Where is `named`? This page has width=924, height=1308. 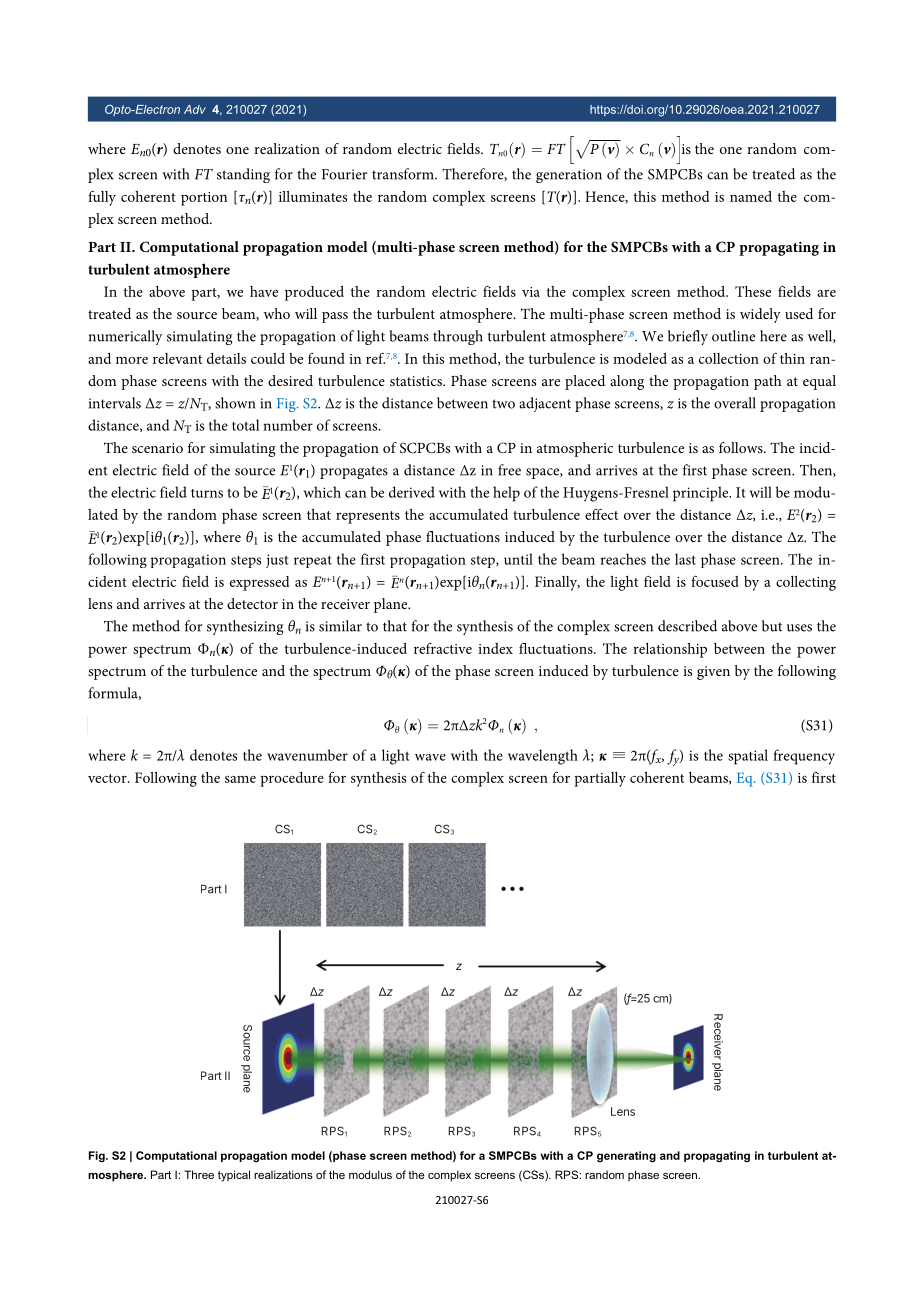
named is located at coordinates (751, 196).
